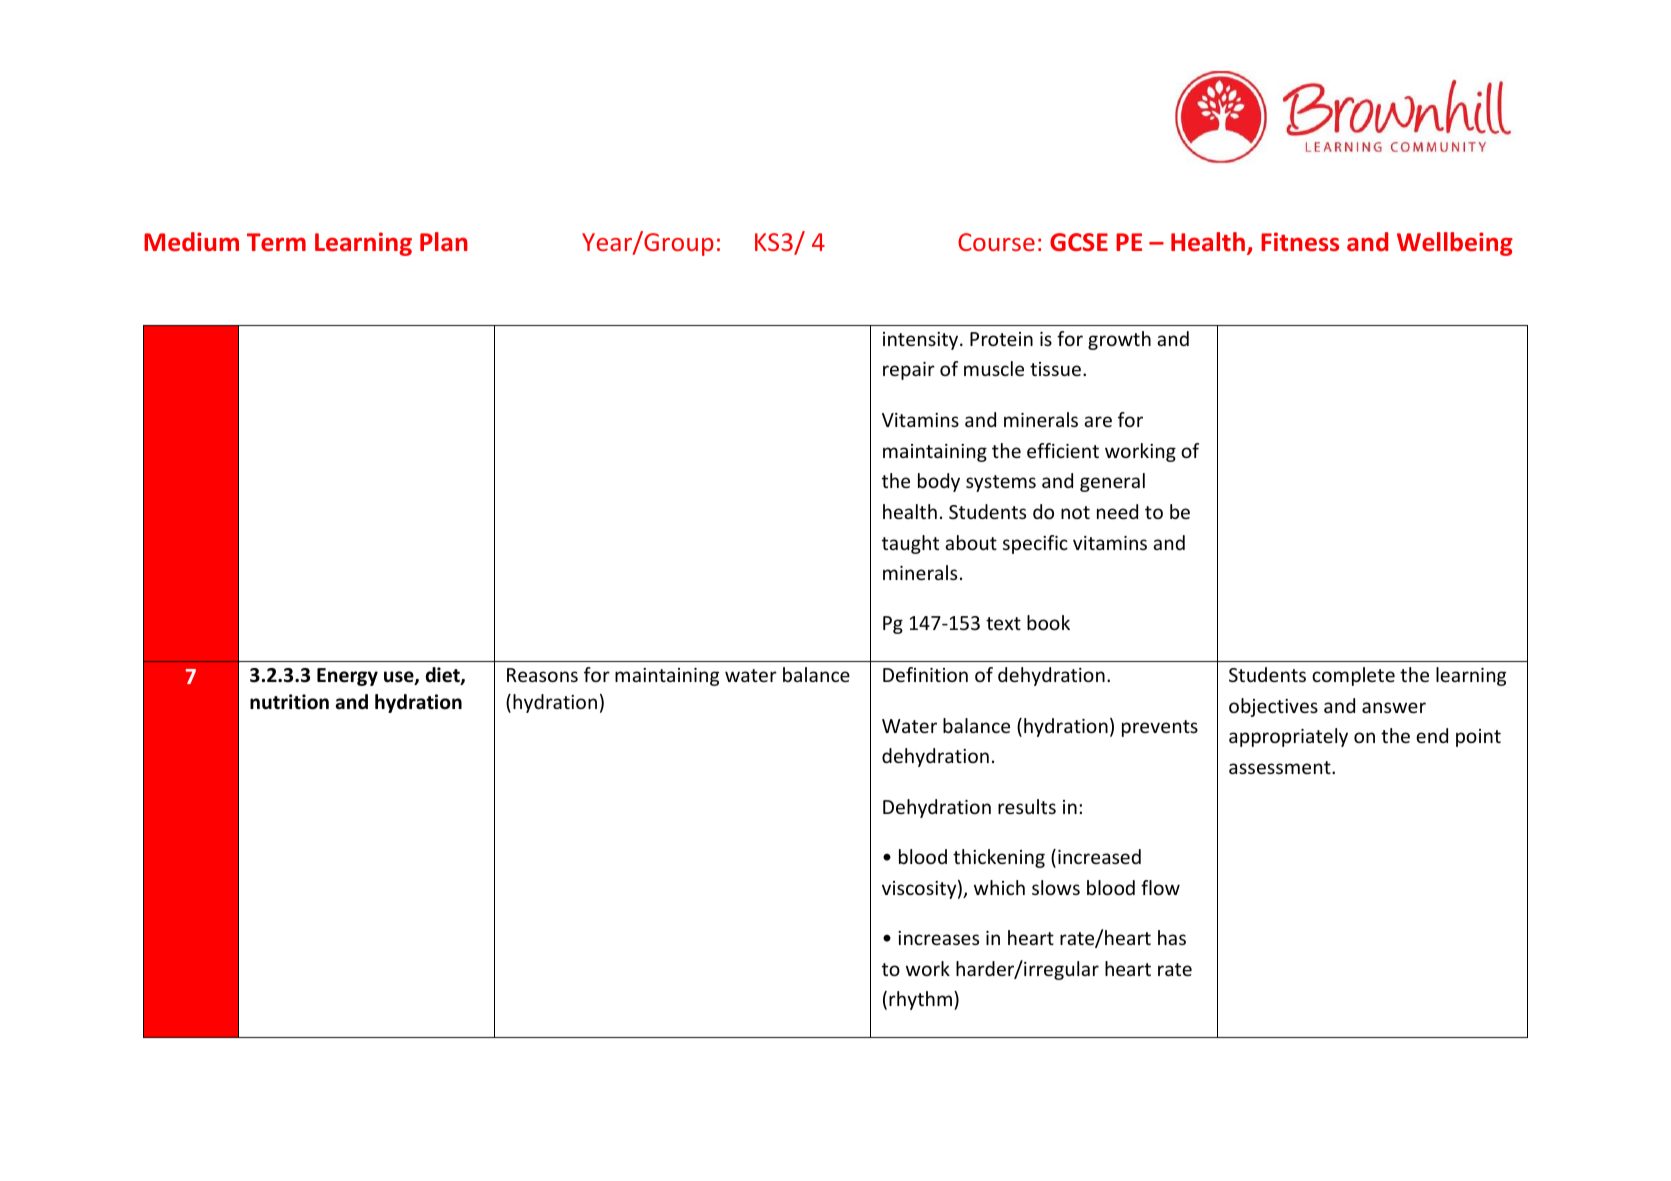 This screenshot has width=1671, height=1181. I want to click on results, so click(1027, 806).
